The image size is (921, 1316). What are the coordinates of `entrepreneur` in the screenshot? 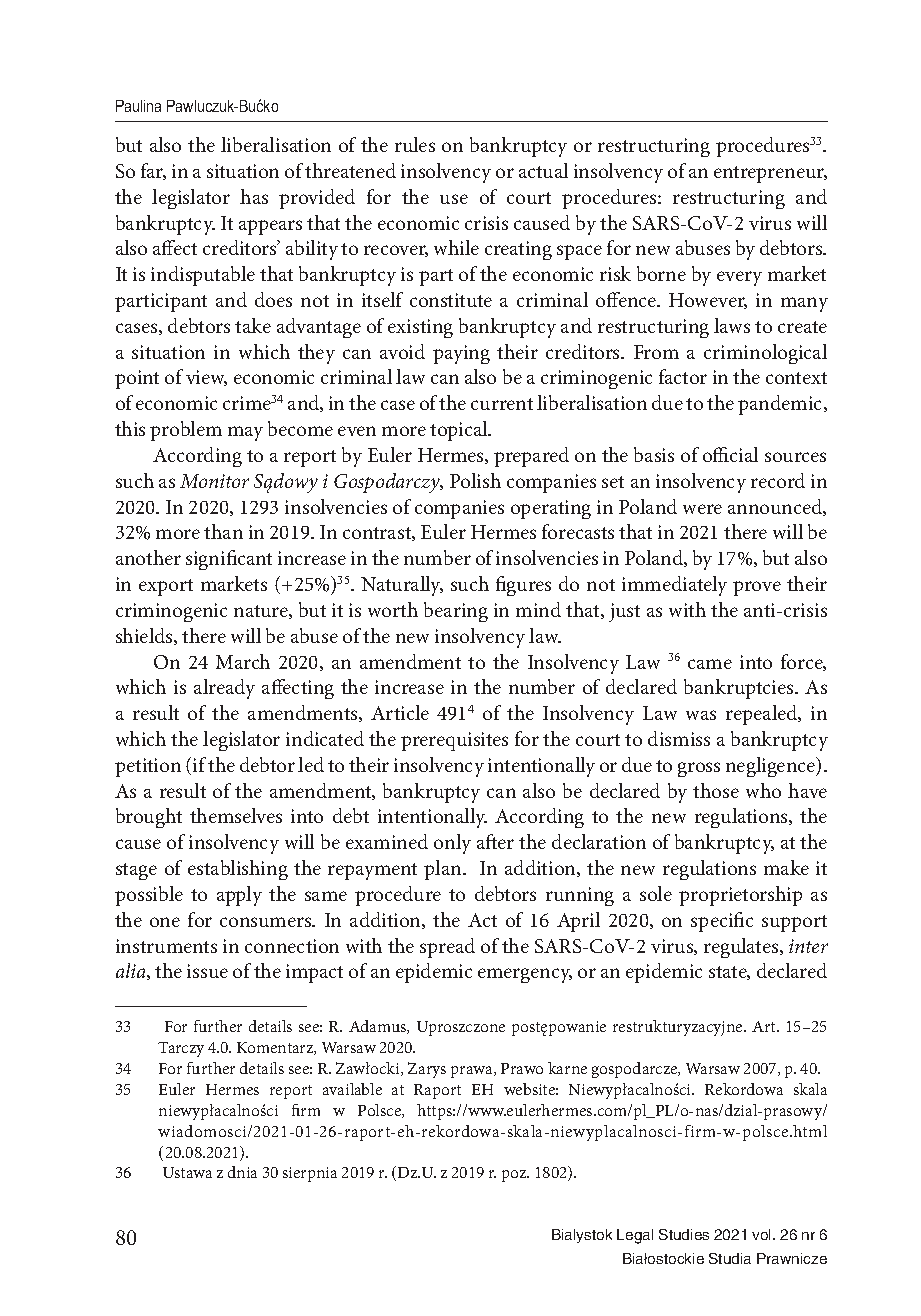 It's located at (770, 174).
